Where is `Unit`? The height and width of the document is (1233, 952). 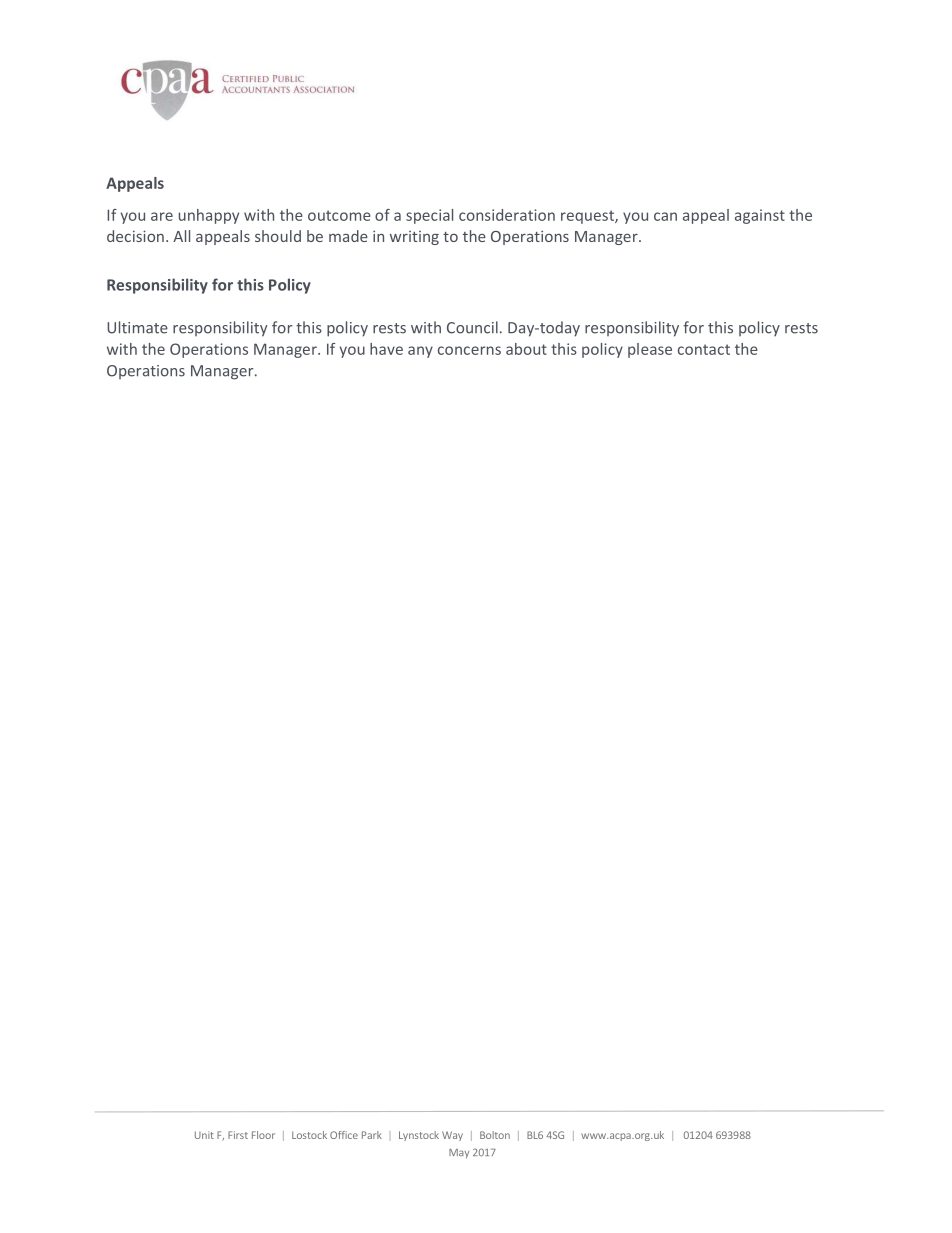 Unit is located at coordinates (204, 1135).
